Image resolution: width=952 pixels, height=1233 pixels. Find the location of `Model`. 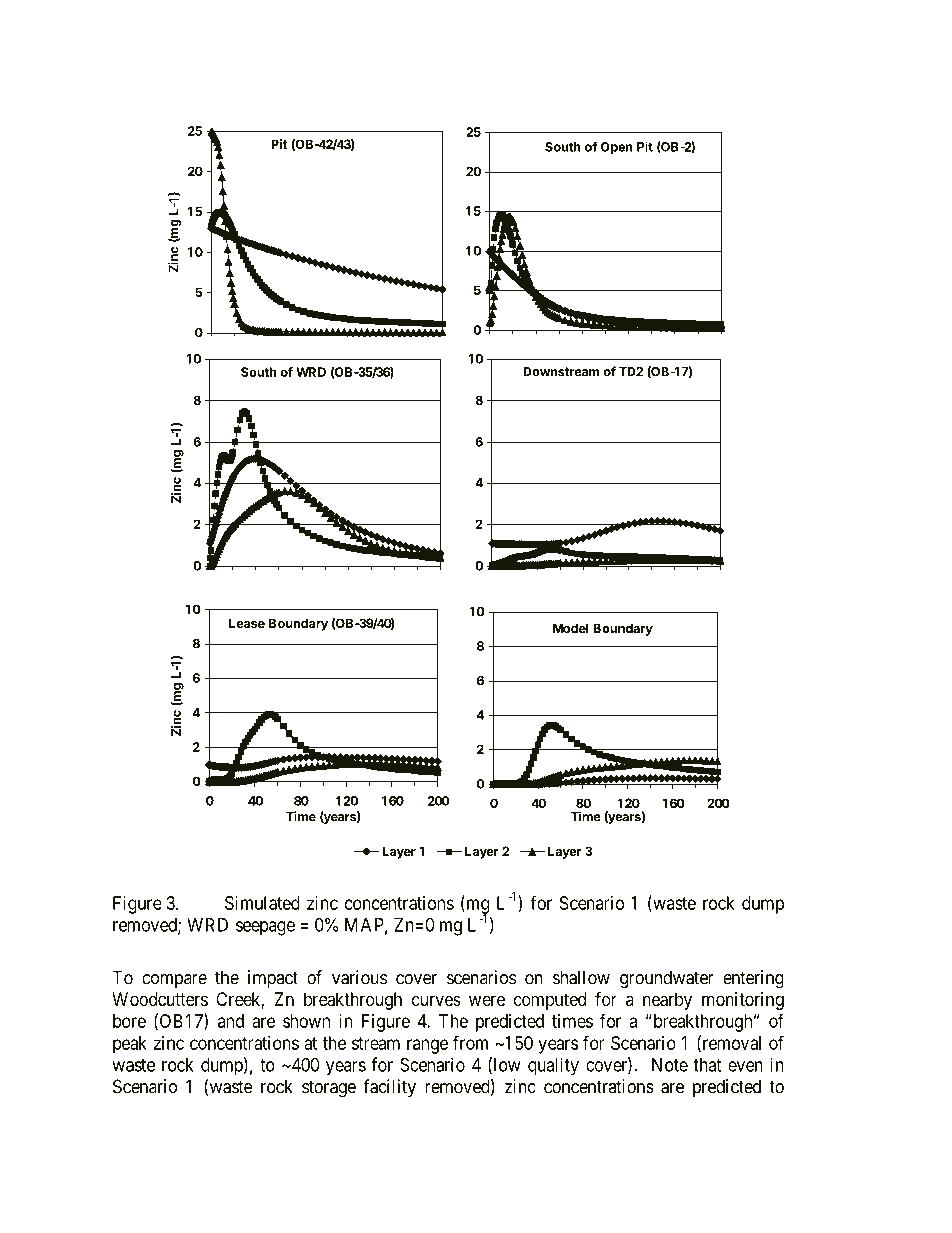

Model is located at coordinates (570, 628).
